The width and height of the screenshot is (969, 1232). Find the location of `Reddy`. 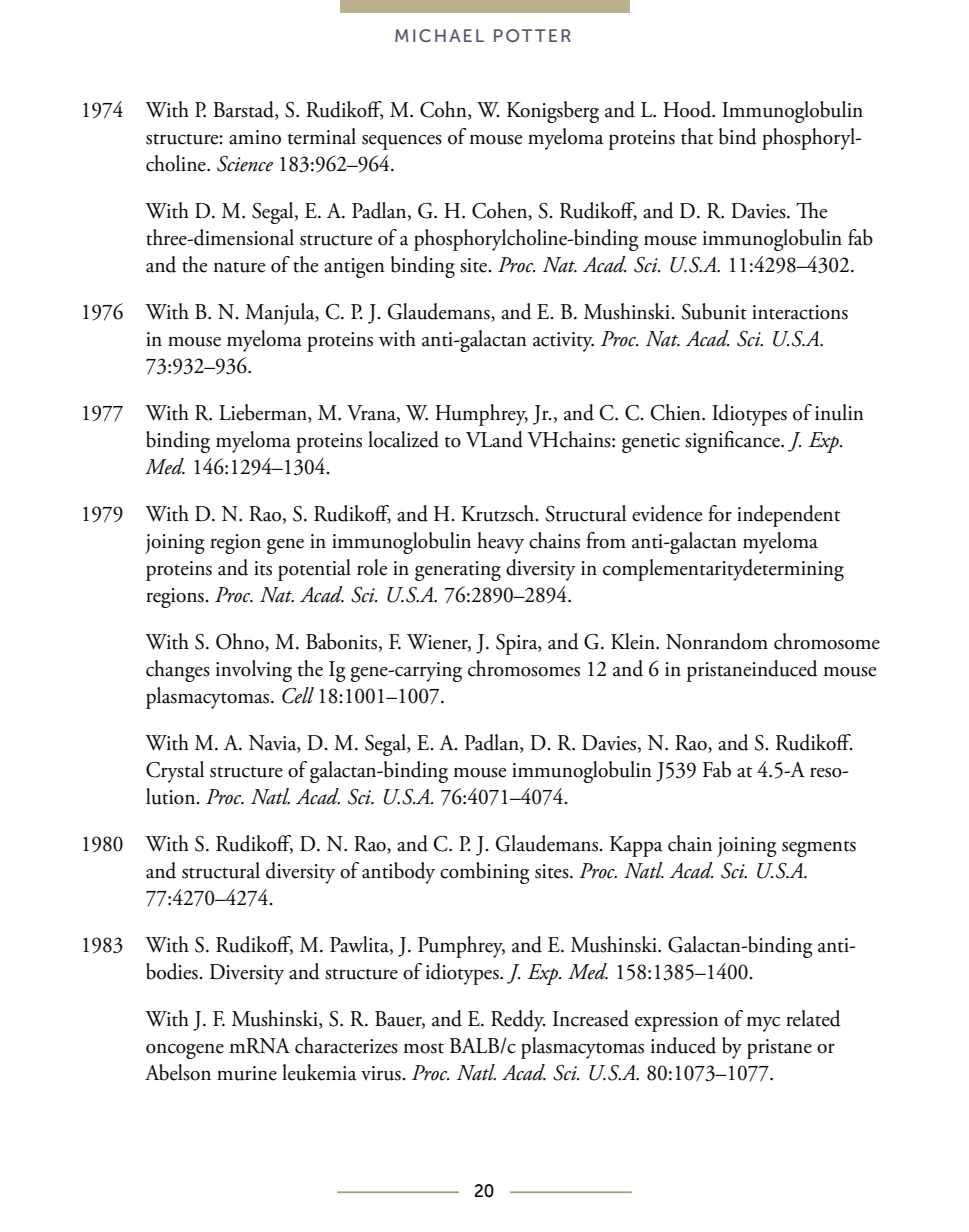

Reddy is located at coordinates (518, 1021).
